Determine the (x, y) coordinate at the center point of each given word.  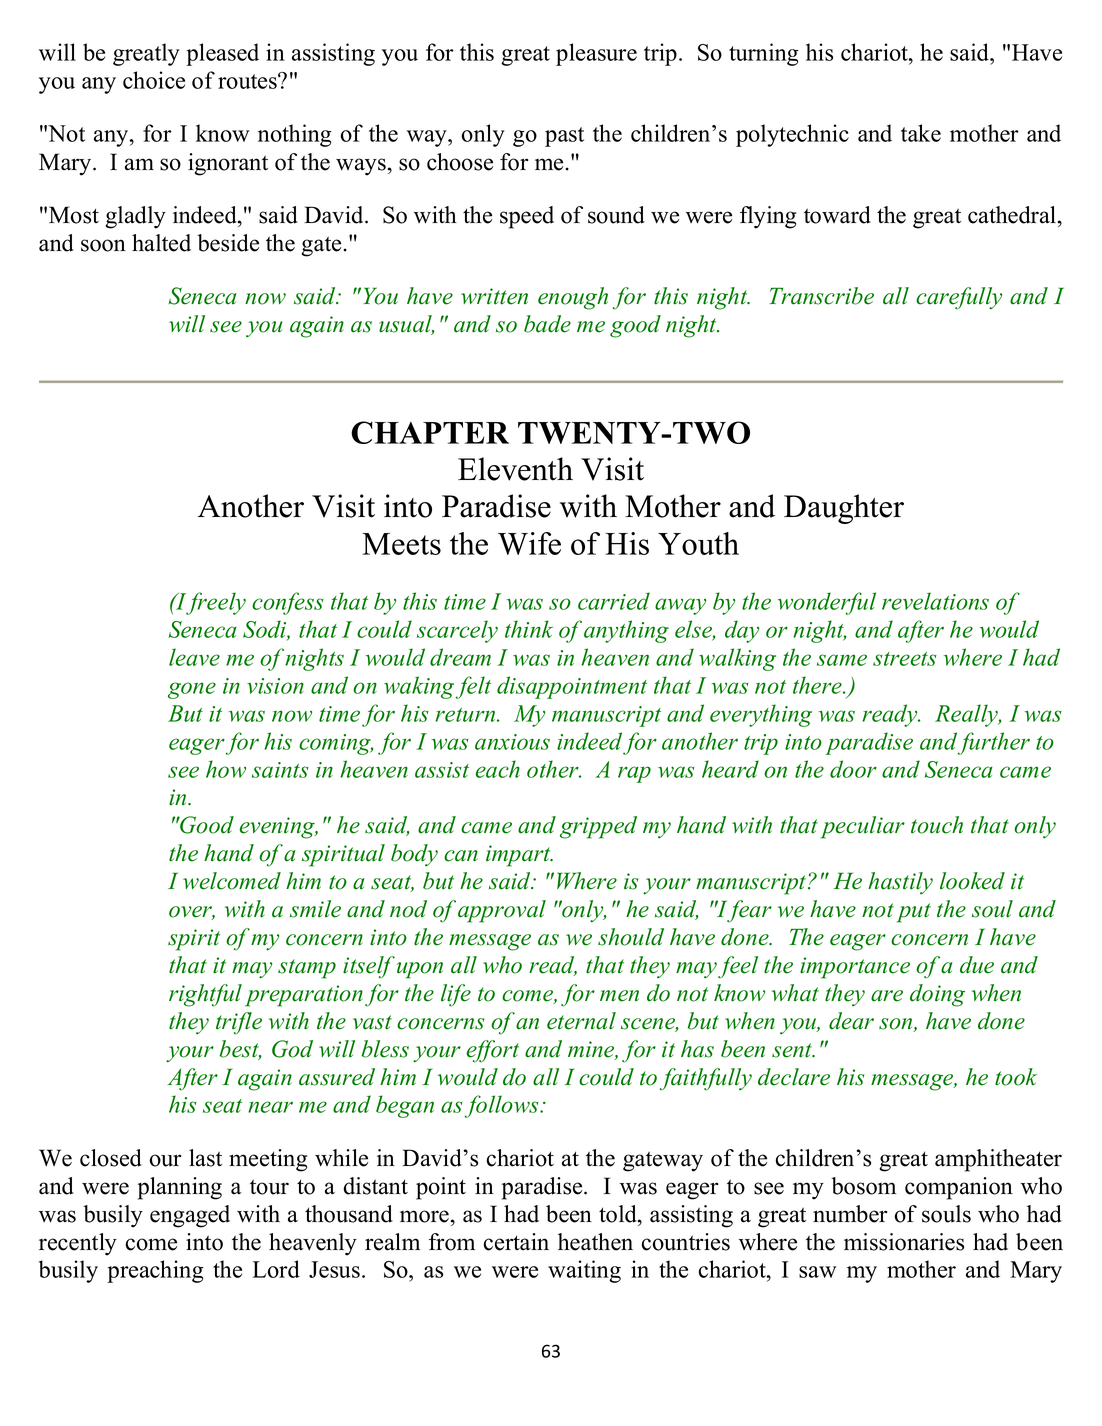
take (921, 133)
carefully (959, 298)
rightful (205, 995)
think (529, 629)
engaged (190, 1216)
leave (194, 657)
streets (905, 659)
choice (154, 80)
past (564, 137)
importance (855, 968)
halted (161, 243)
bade (547, 324)
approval (502, 911)
